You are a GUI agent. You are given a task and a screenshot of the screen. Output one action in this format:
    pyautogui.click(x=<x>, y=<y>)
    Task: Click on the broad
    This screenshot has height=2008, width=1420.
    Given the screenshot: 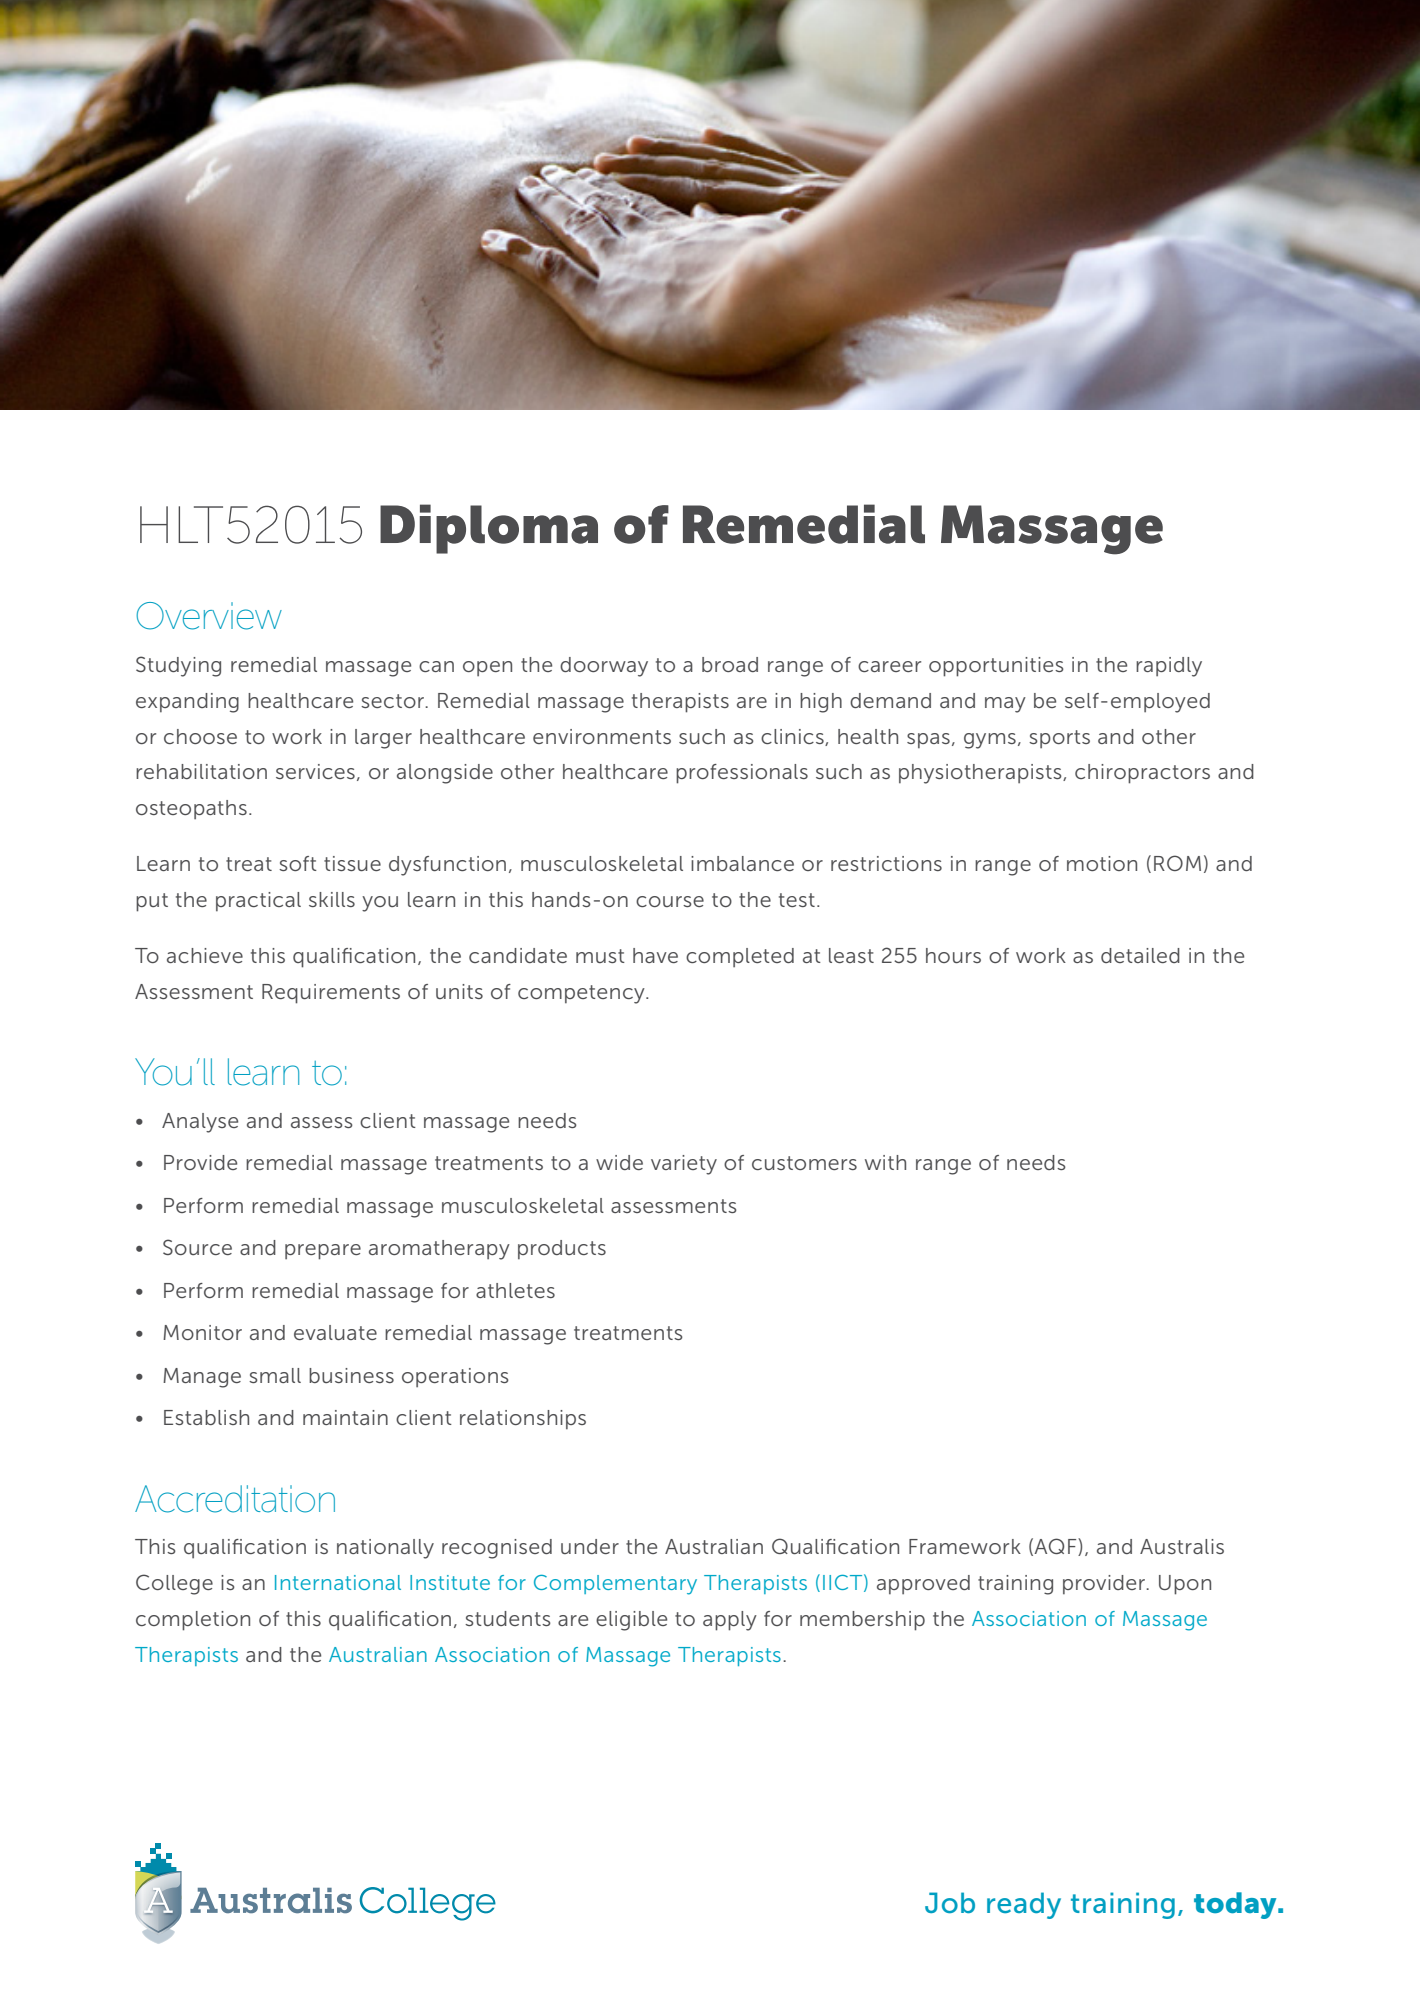 What is the action you would take?
    pyautogui.click(x=730, y=664)
